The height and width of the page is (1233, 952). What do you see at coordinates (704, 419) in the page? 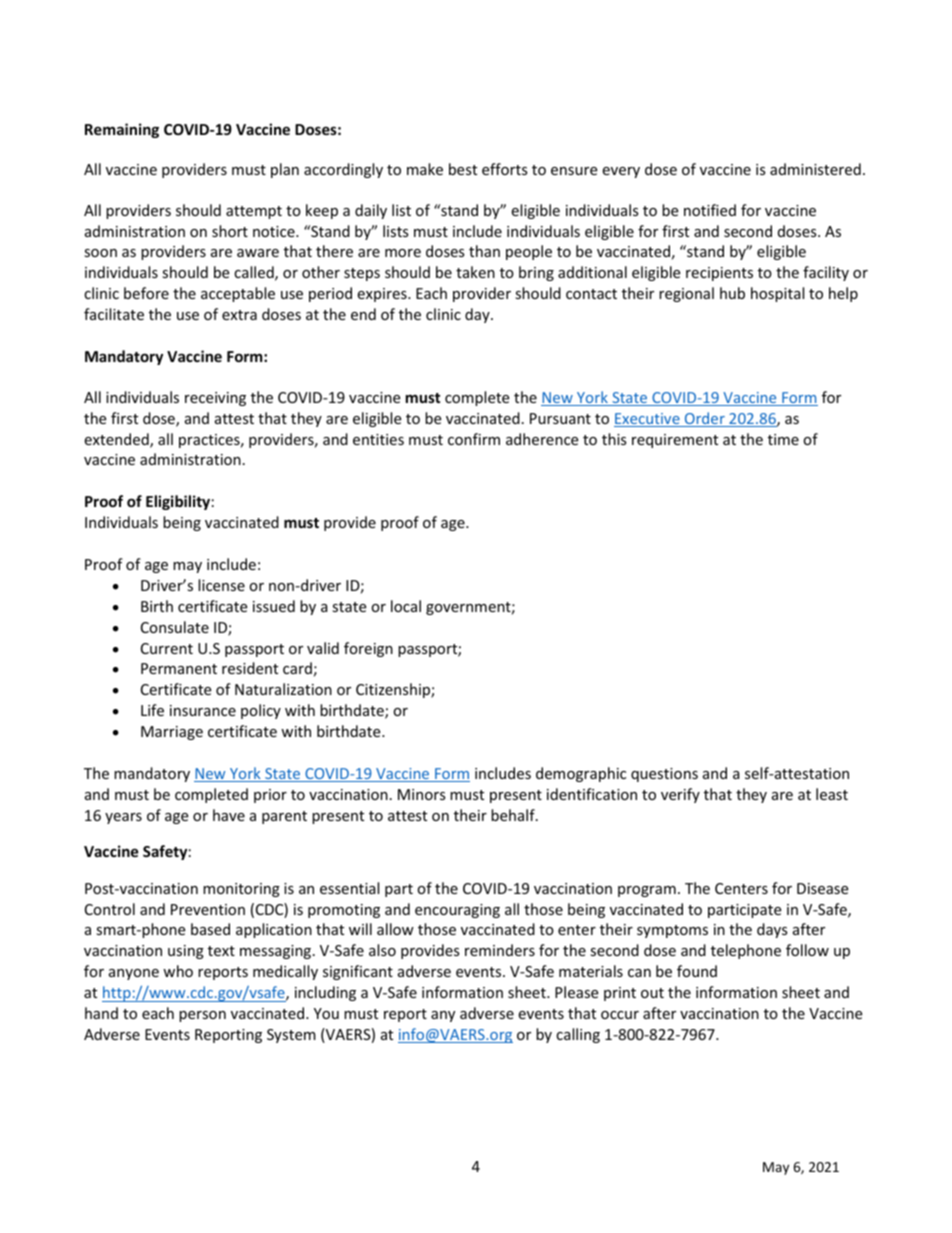
I see `Order` at bounding box center [704, 419].
